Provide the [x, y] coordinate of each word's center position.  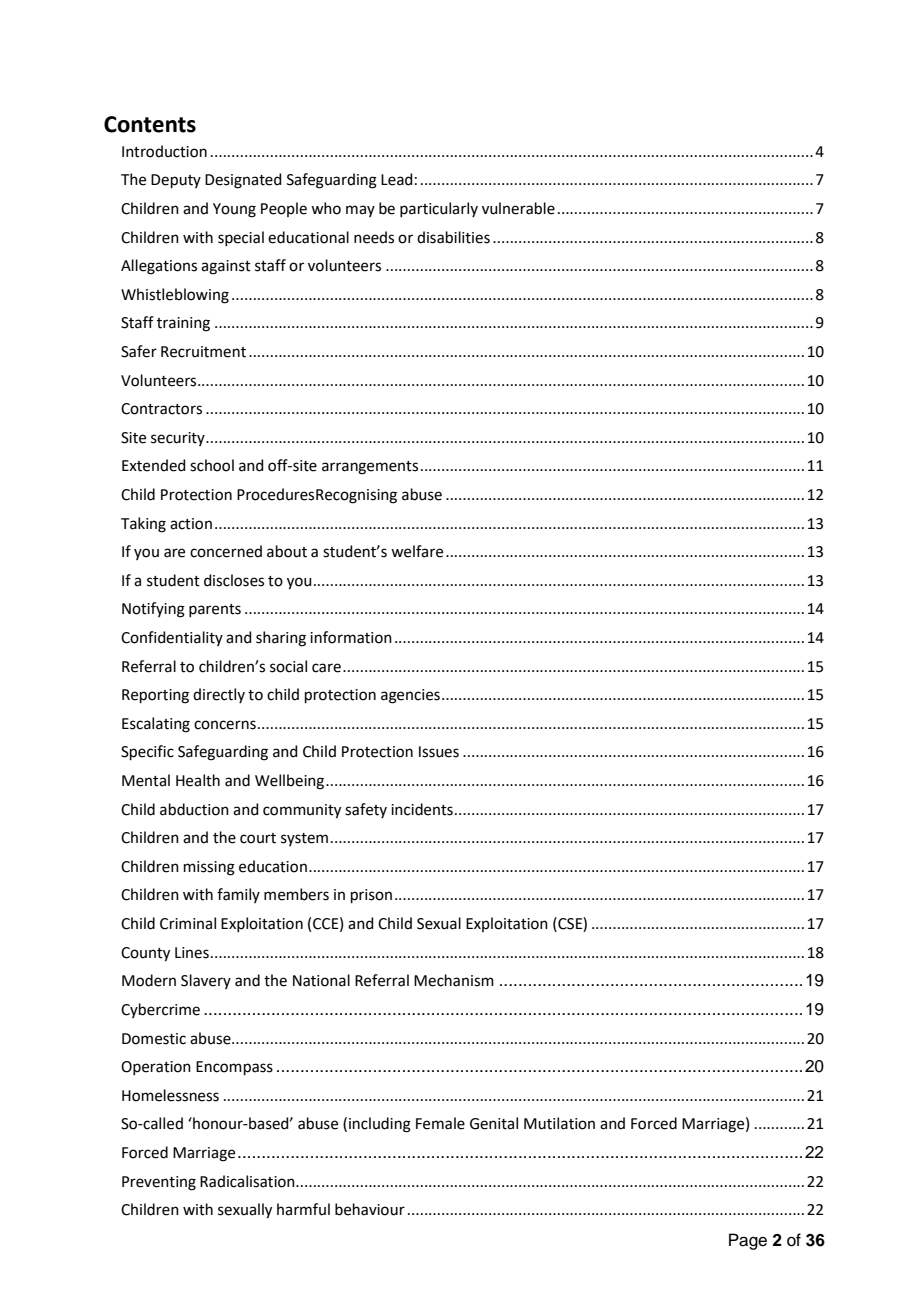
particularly [439, 209]
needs [374, 237]
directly [219, 695]
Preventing [159, 1183]
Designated [243, 181]
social [288, 666]
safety [366, 810]
